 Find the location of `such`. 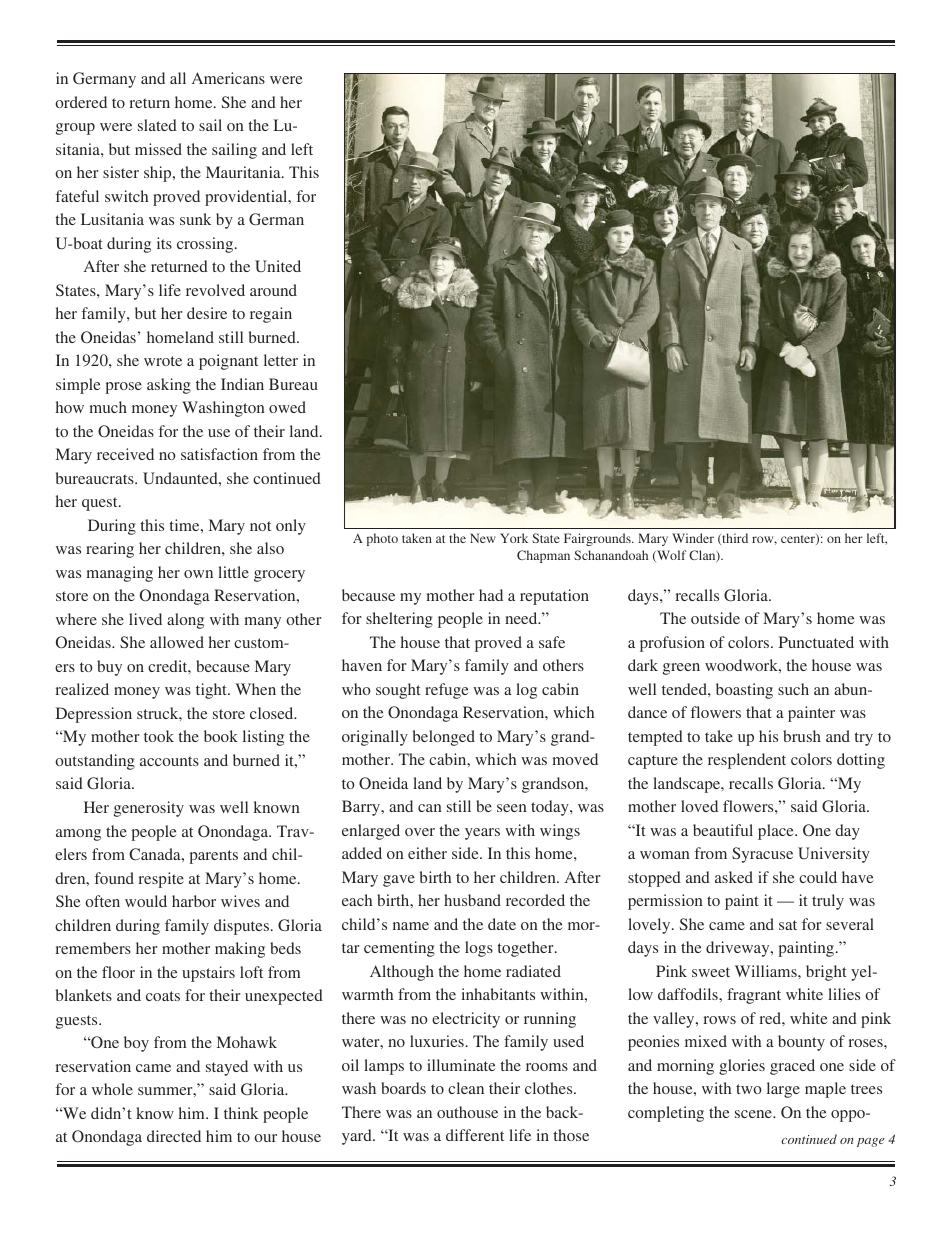

such is located at coordinates (793, 689).
